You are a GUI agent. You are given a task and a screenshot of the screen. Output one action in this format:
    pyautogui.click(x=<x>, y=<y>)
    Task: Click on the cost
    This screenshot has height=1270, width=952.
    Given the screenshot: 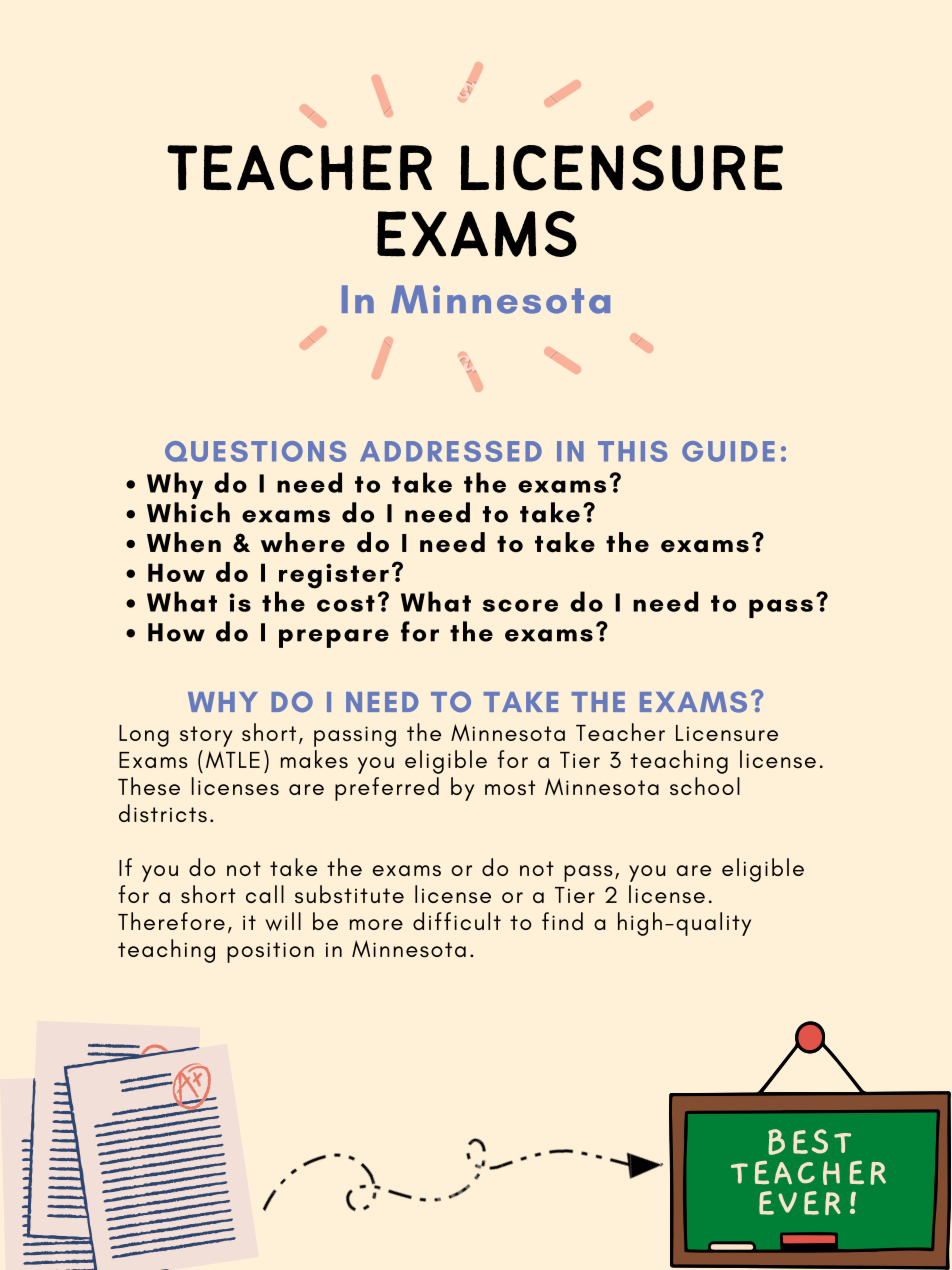 What is the action you would take?
    pyautogui.click(x=346, y=603)
